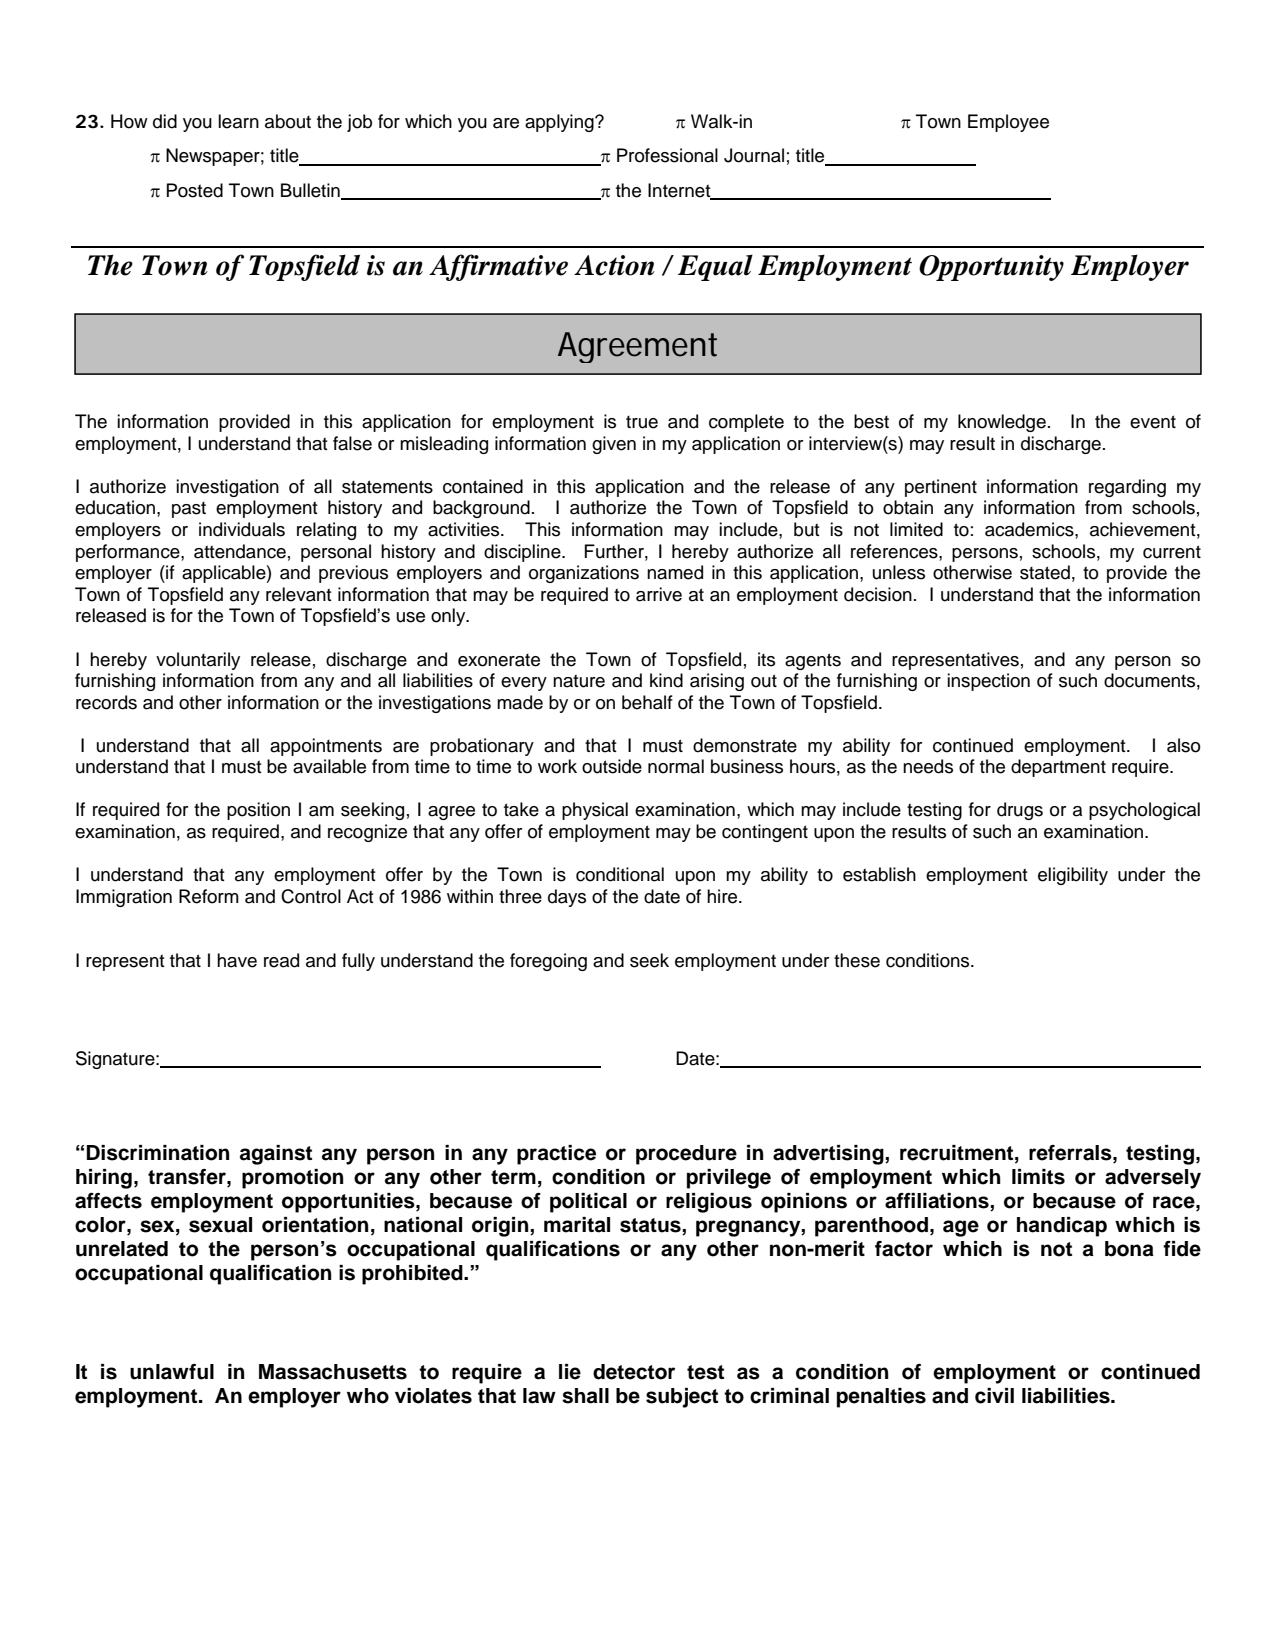  I want to click on Professional, so click(667, 155).
